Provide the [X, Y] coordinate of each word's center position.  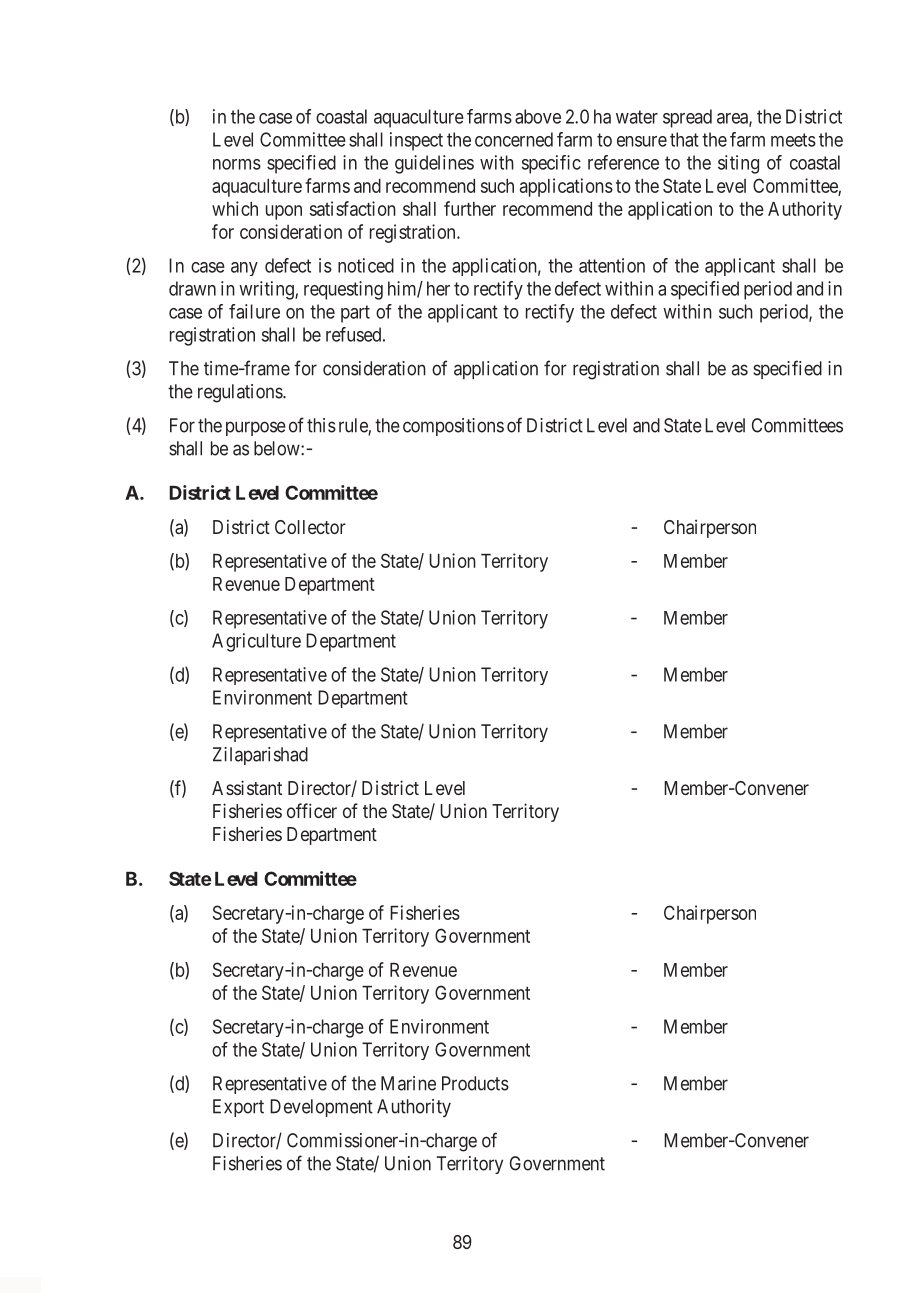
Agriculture [256, 642]
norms [237, 164]
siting [738, 164]
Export [238, 1108]
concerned [514, 139]
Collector [310, 527]
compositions [453, 427]
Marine [408, 1083]
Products [475, 1083]
